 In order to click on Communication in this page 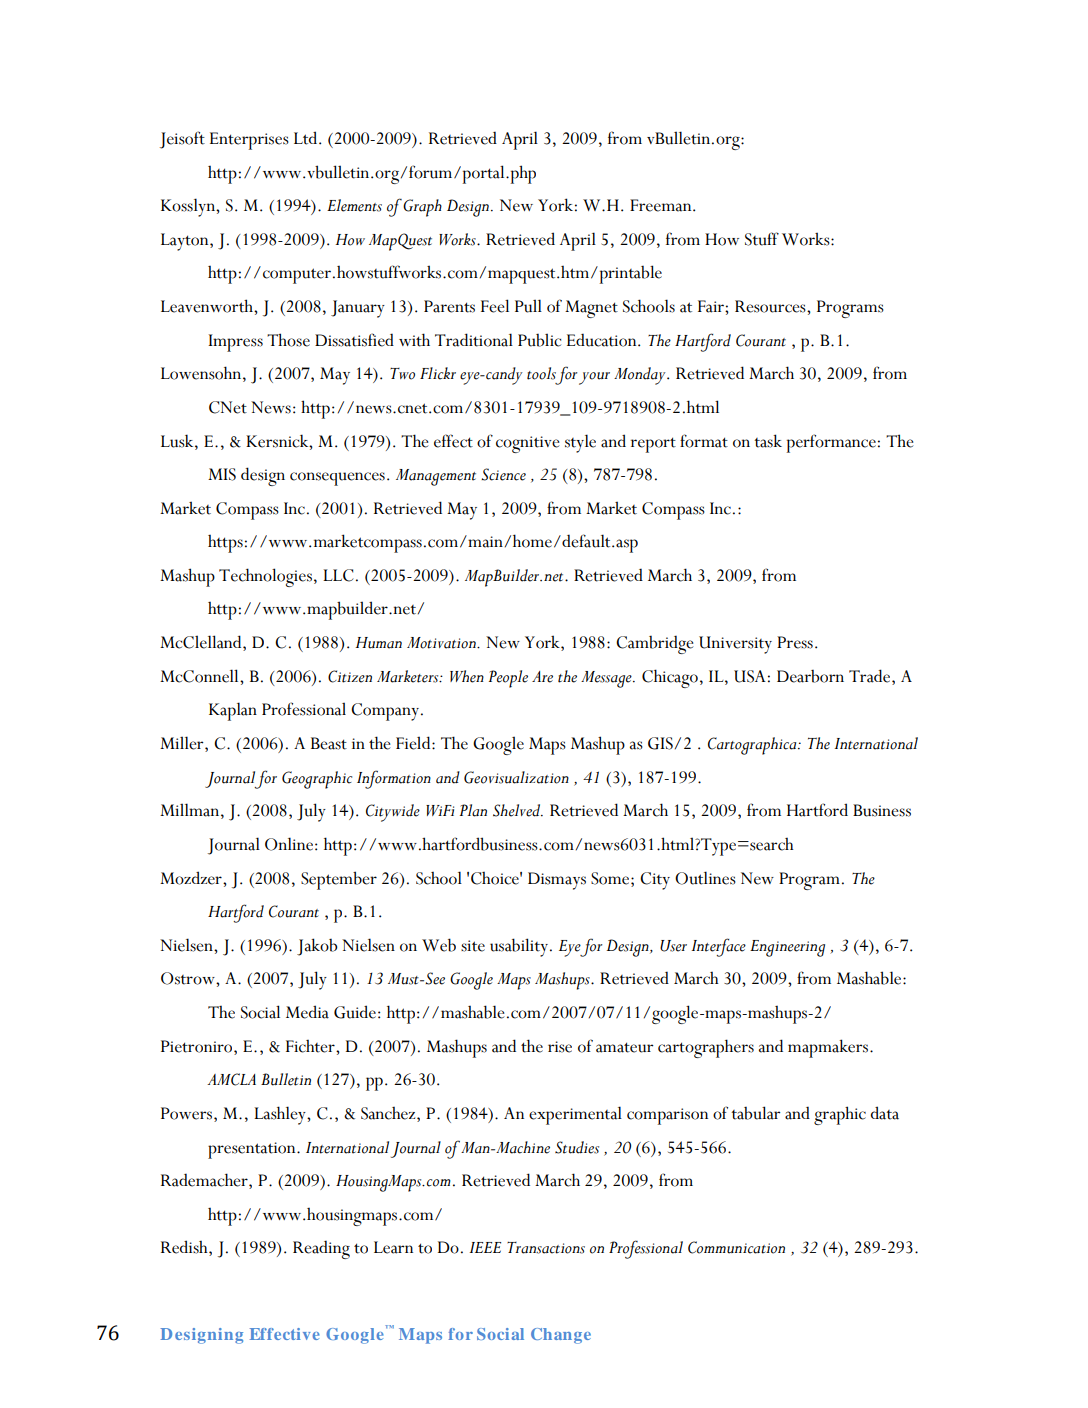, I will do `click(736, 1247)`.
